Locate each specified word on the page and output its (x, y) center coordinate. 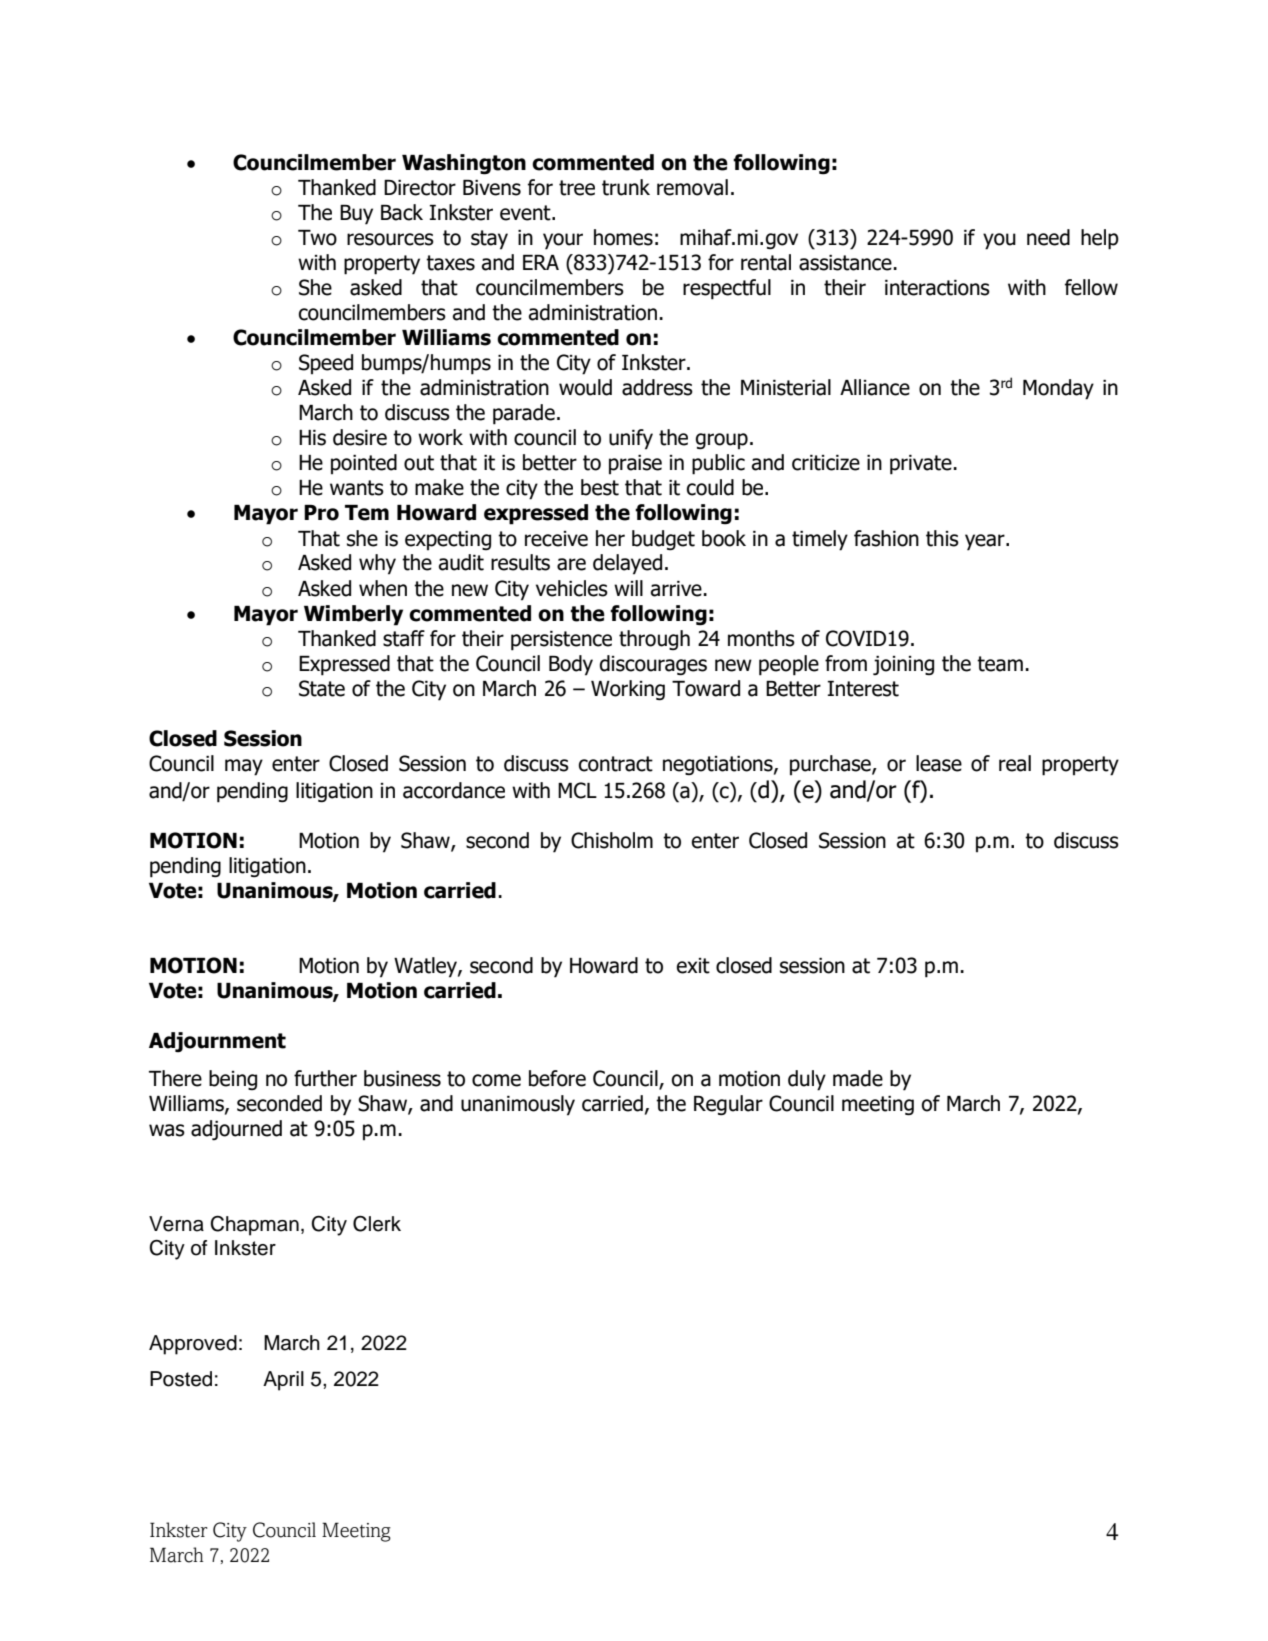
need (1048, 237)
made (858, 1078)
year (986, 542)
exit (693, 966)
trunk (626, 187)
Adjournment (217, 1042)
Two (317, 238)
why (377, 564)
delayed (627, 564)
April (283, 1381)
